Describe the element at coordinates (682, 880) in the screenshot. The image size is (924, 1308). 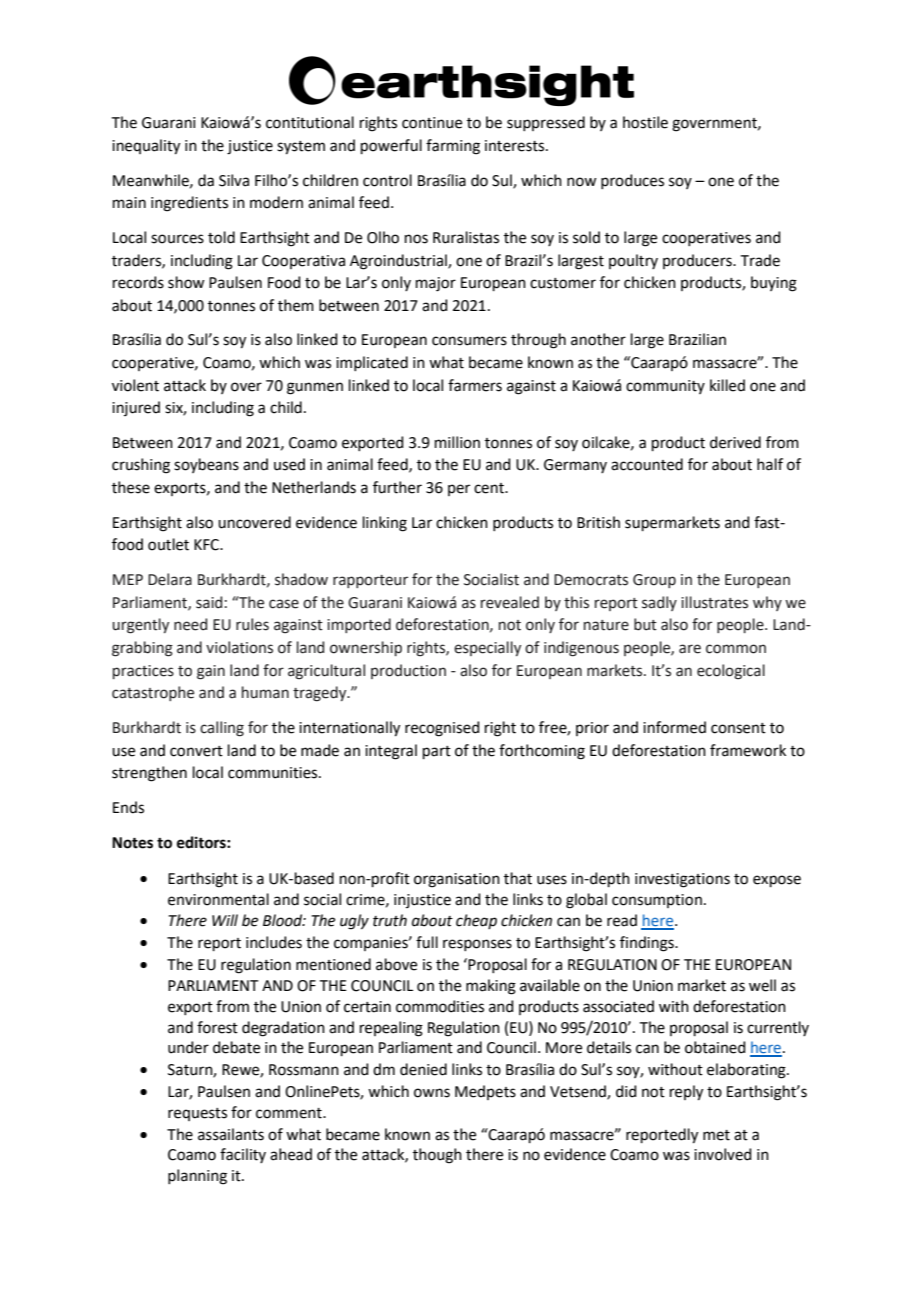
I see `investigations` at that location.
